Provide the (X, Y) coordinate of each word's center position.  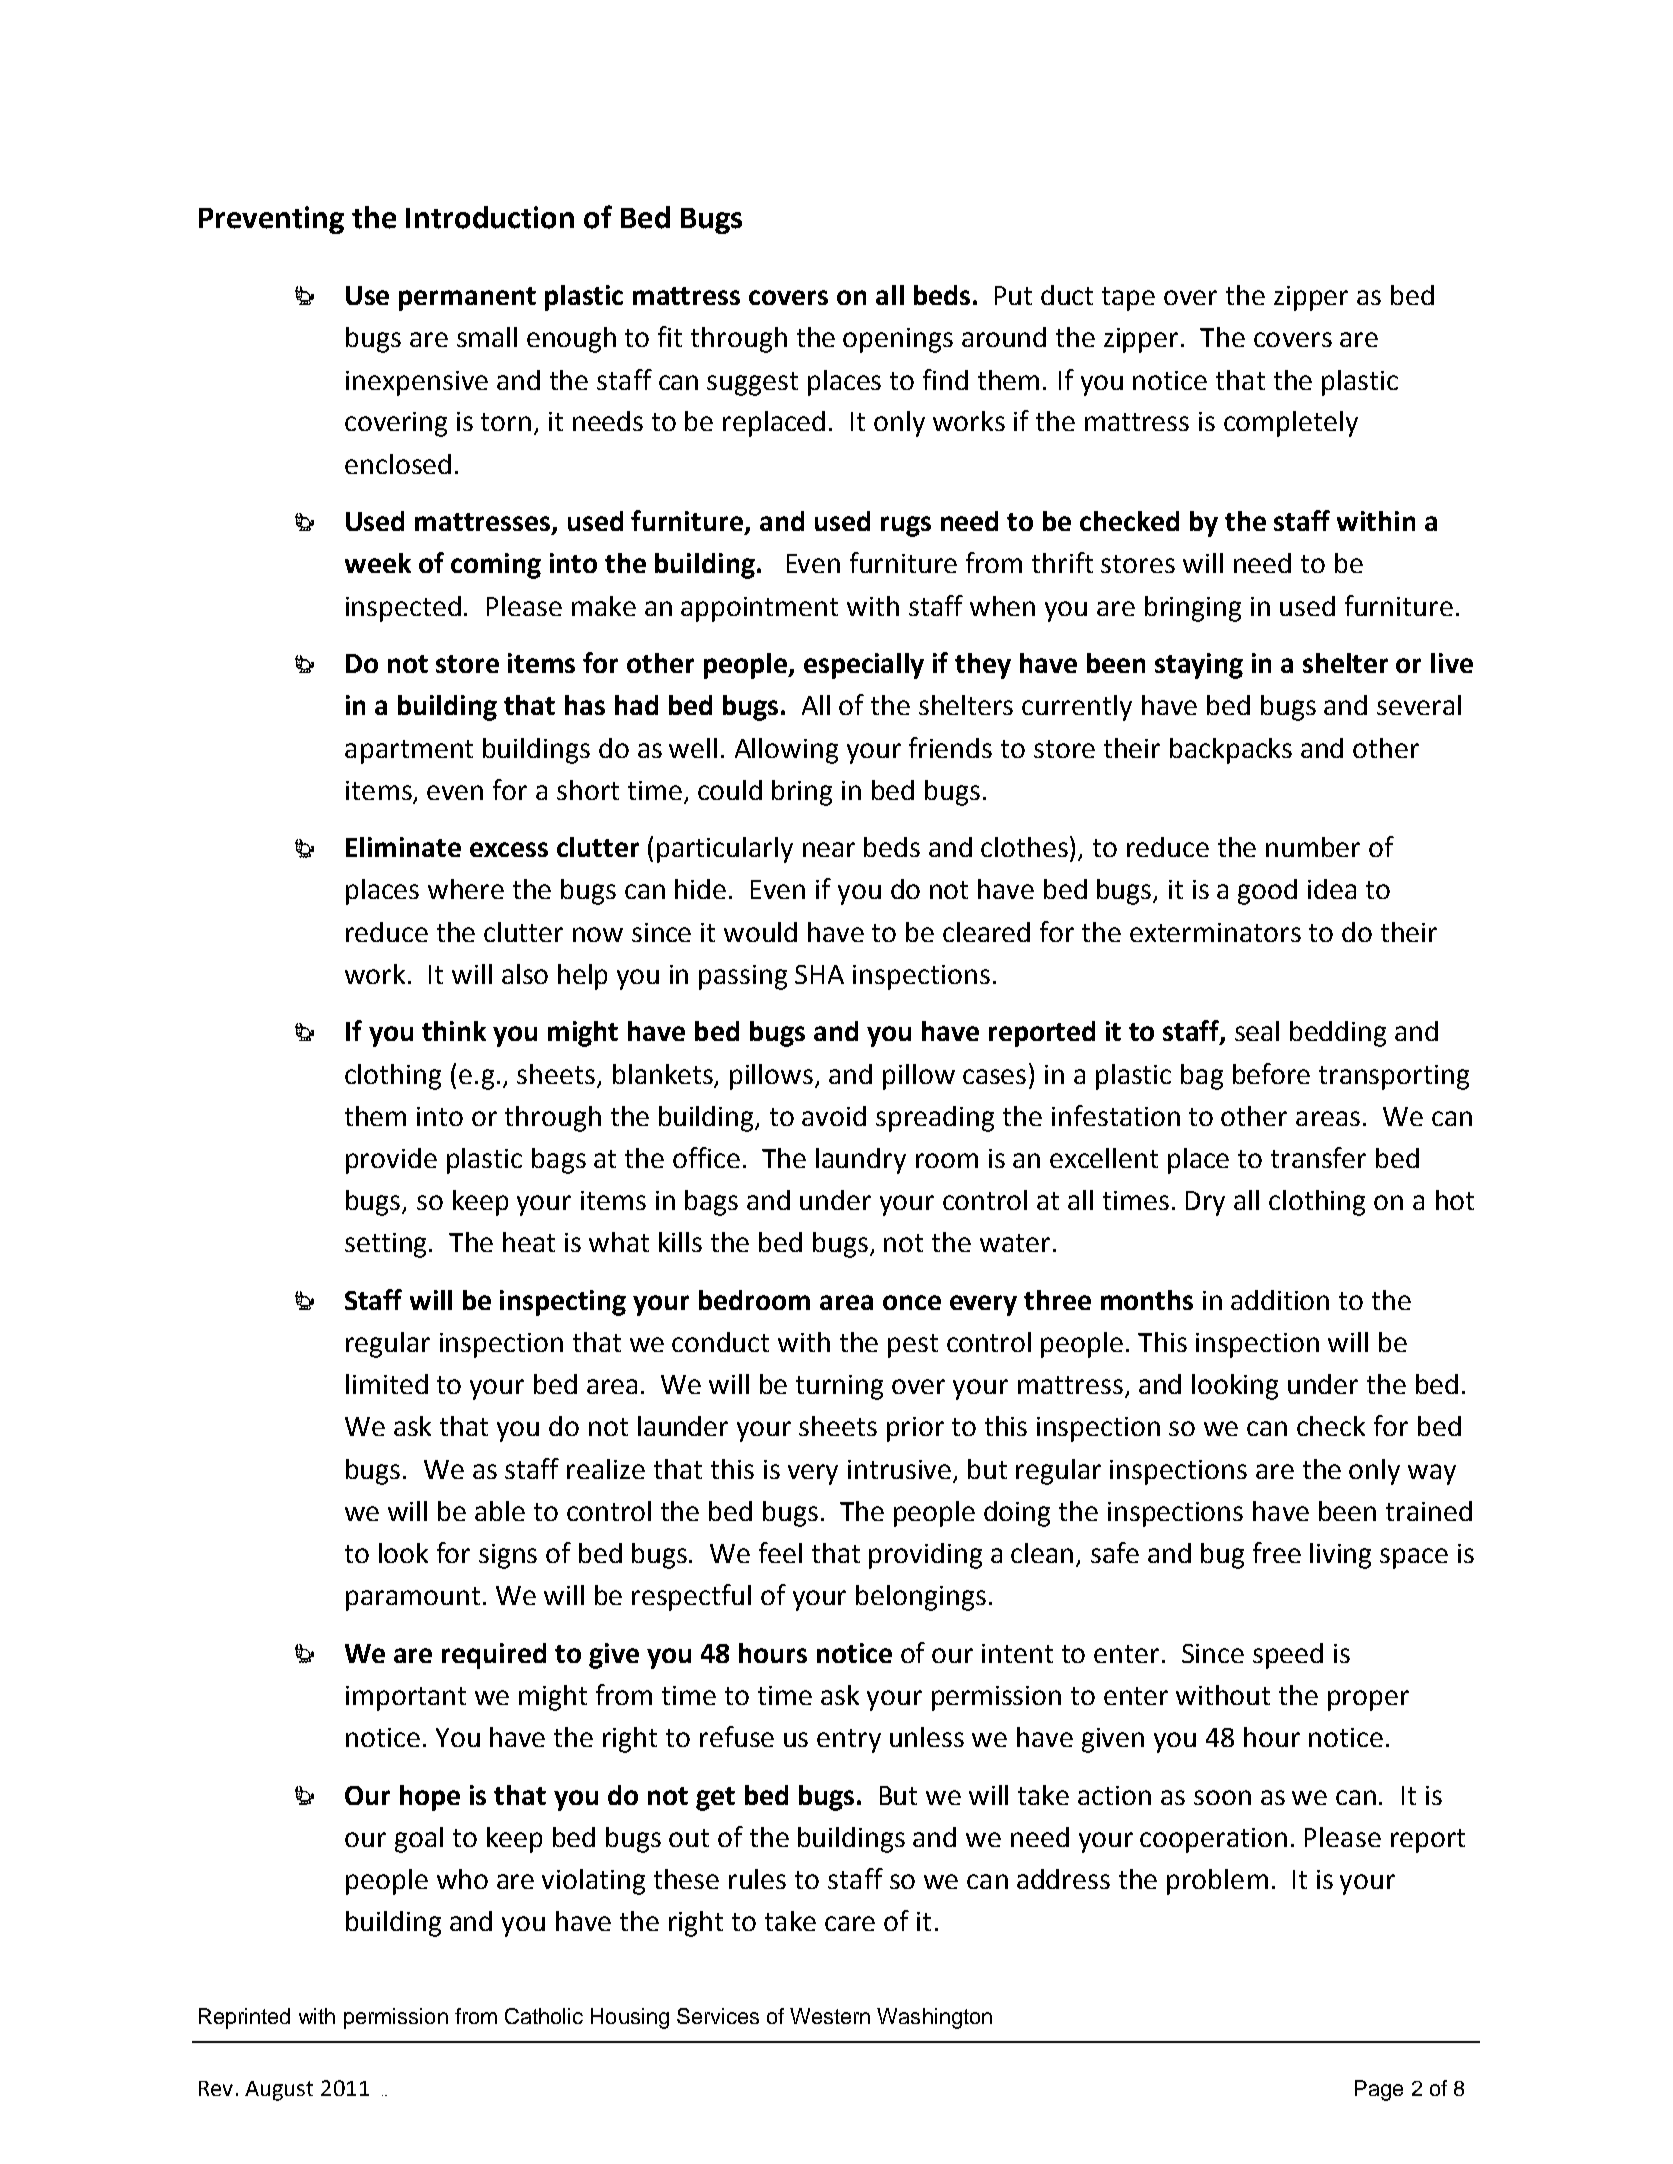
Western (830, 2016)
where (466, 889)
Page (1379, 2090)
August (279, 2091)
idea (1332, 889)
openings (898, 340)
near (829, 849)
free (1277, 1552)
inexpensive (417, 383)
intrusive (899, 1469)
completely (1291, 424)
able (500, 1511)
